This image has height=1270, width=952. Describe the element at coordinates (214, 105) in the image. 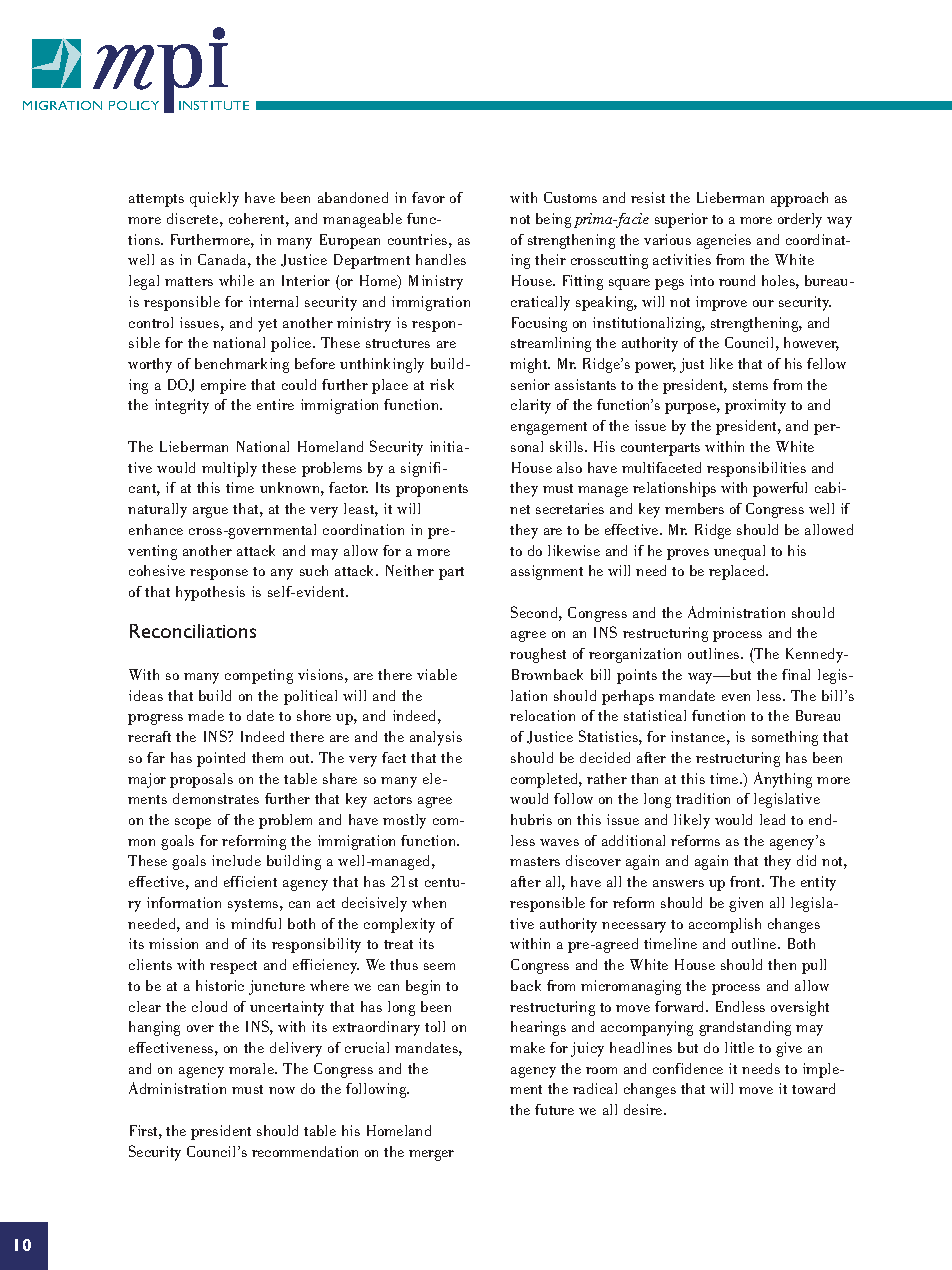

I see `INSTITUTE` at that location.
